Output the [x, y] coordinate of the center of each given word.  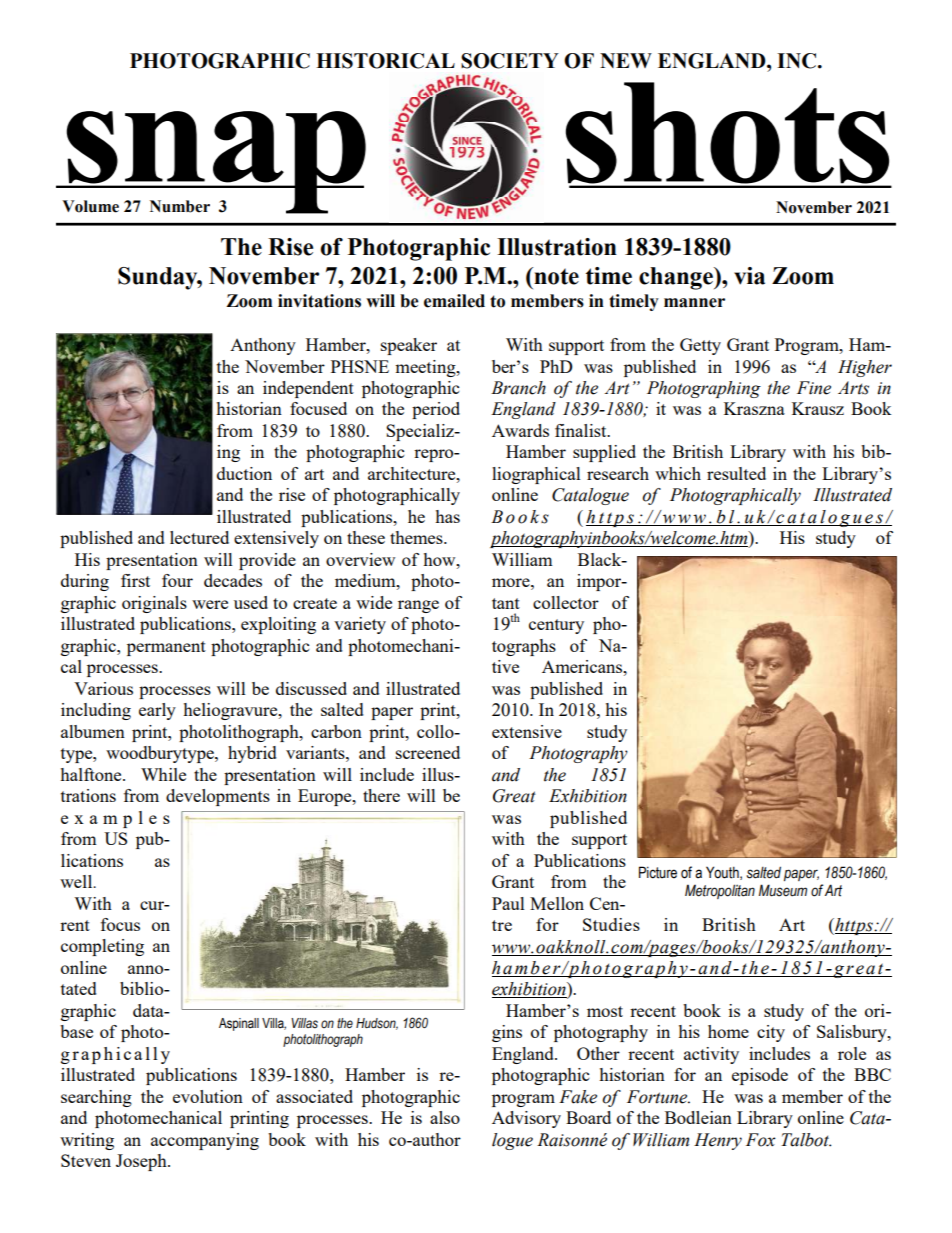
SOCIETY [510, 61]
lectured [199, 537]
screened [428, 752]
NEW [626, 60]
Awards [520, 430]
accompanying [205, 1141]
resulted [736, 473]
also [445, 1117]
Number [180, 206]
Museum [783, 890]
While [163, 774]
